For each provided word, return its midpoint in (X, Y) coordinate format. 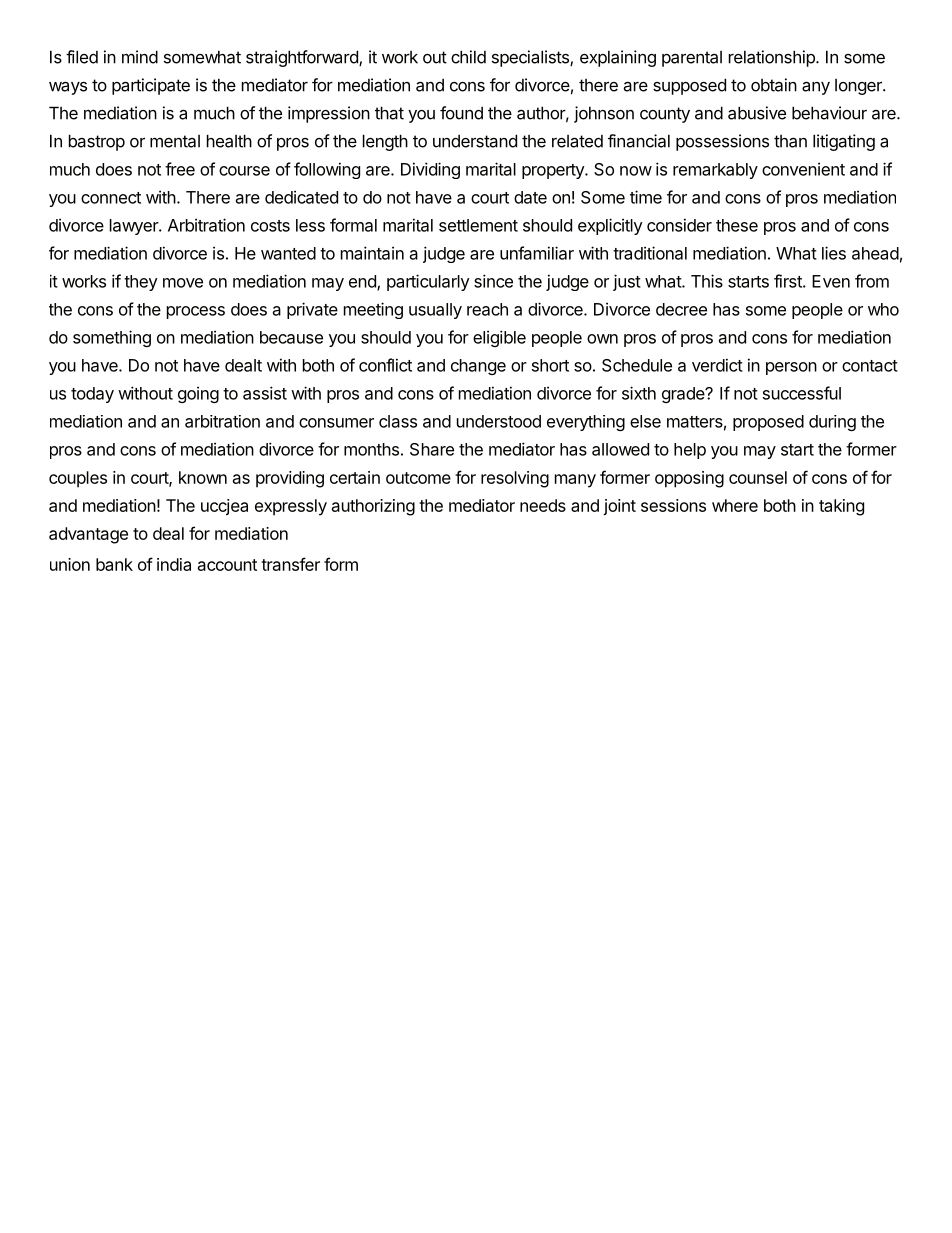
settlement (478, 225)
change (478, 367)
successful (802, 393)
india (174, 564)
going (198, 394)
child (468, 57)
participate (151, 86)
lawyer (135, 227)
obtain (774, 85)
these (737, 225)
